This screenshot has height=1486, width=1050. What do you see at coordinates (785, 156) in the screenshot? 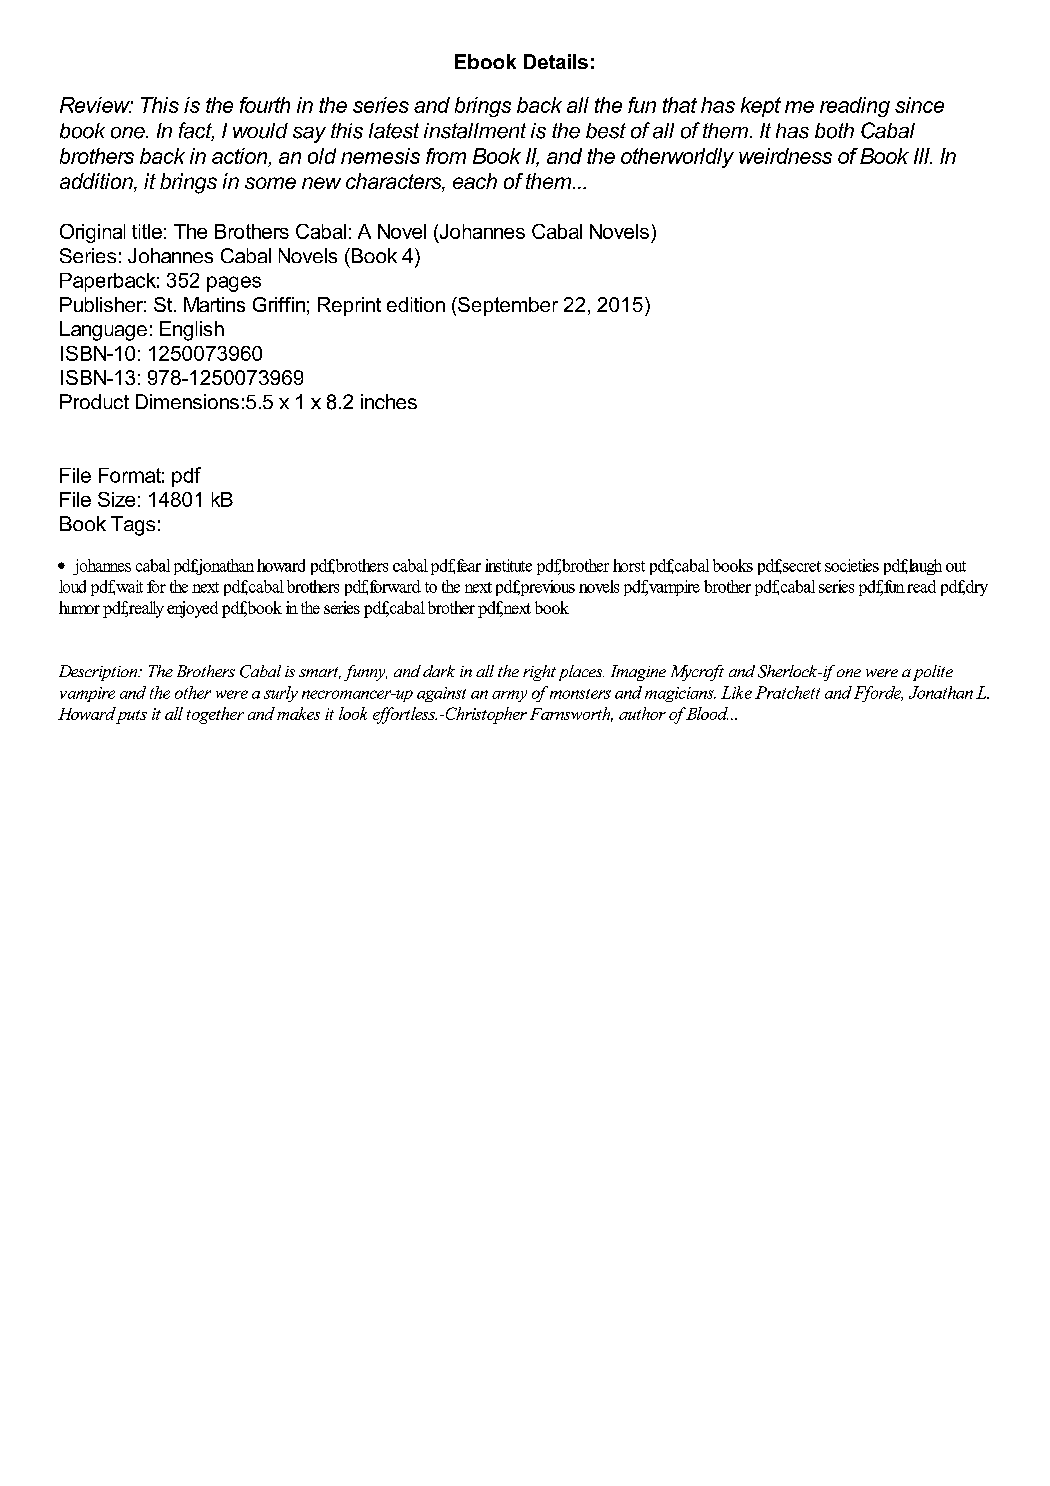
I see `weirdness` at bounding box center [785, 156].
